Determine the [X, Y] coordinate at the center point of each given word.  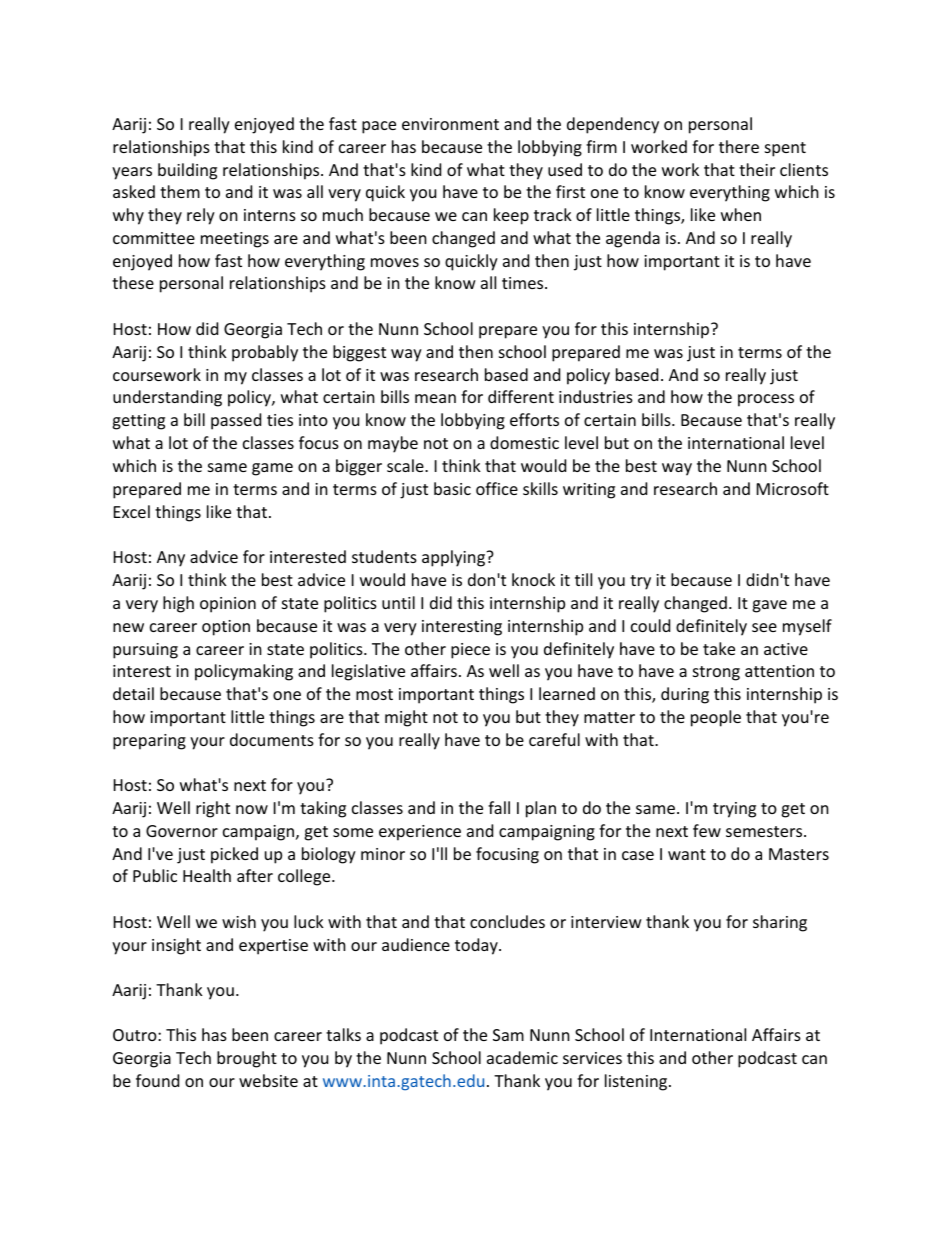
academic [522, 1057]
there [739, 146]
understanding [167, 398]
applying [454, 558]
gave [769, 606]
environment [450, 124]
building [187, 171]
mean [435, 398]
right [213, 809]
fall [499, 807]
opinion [228, 605]
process [766, 400]
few [707, 830]
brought [247, 1059]
